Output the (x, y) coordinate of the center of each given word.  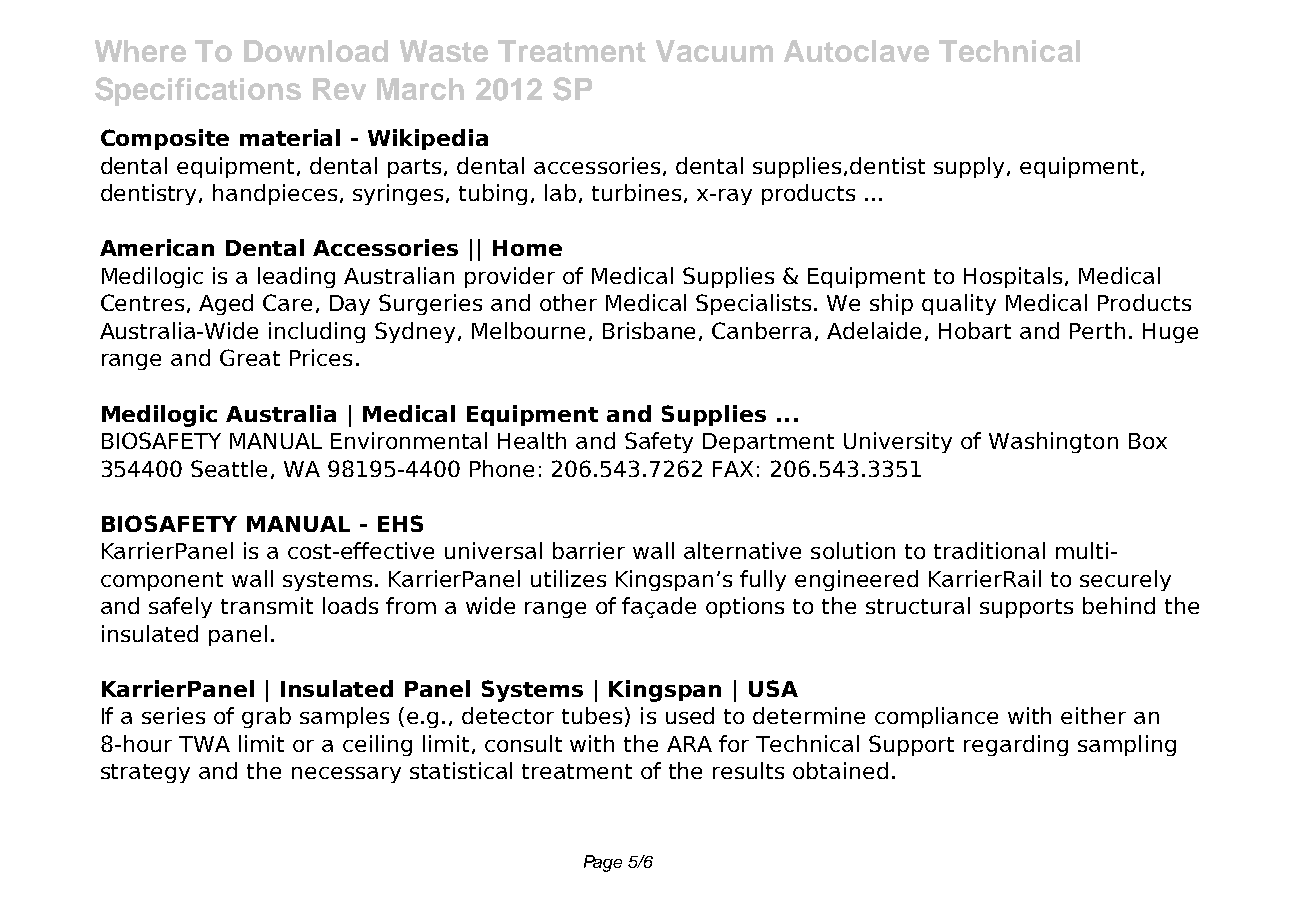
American (157, 247)
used (690, 715)
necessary (346, 775)
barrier (589, 550)
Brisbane (649, 330)
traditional (989, 550)
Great (250, 357)
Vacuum (714, 51)
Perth (1097, 330)
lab (560, 192)
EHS (400, 523)
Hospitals (1013, 277)
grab (266, 717)
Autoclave (856, 51)
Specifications (198, 91)
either (1093, 715)
